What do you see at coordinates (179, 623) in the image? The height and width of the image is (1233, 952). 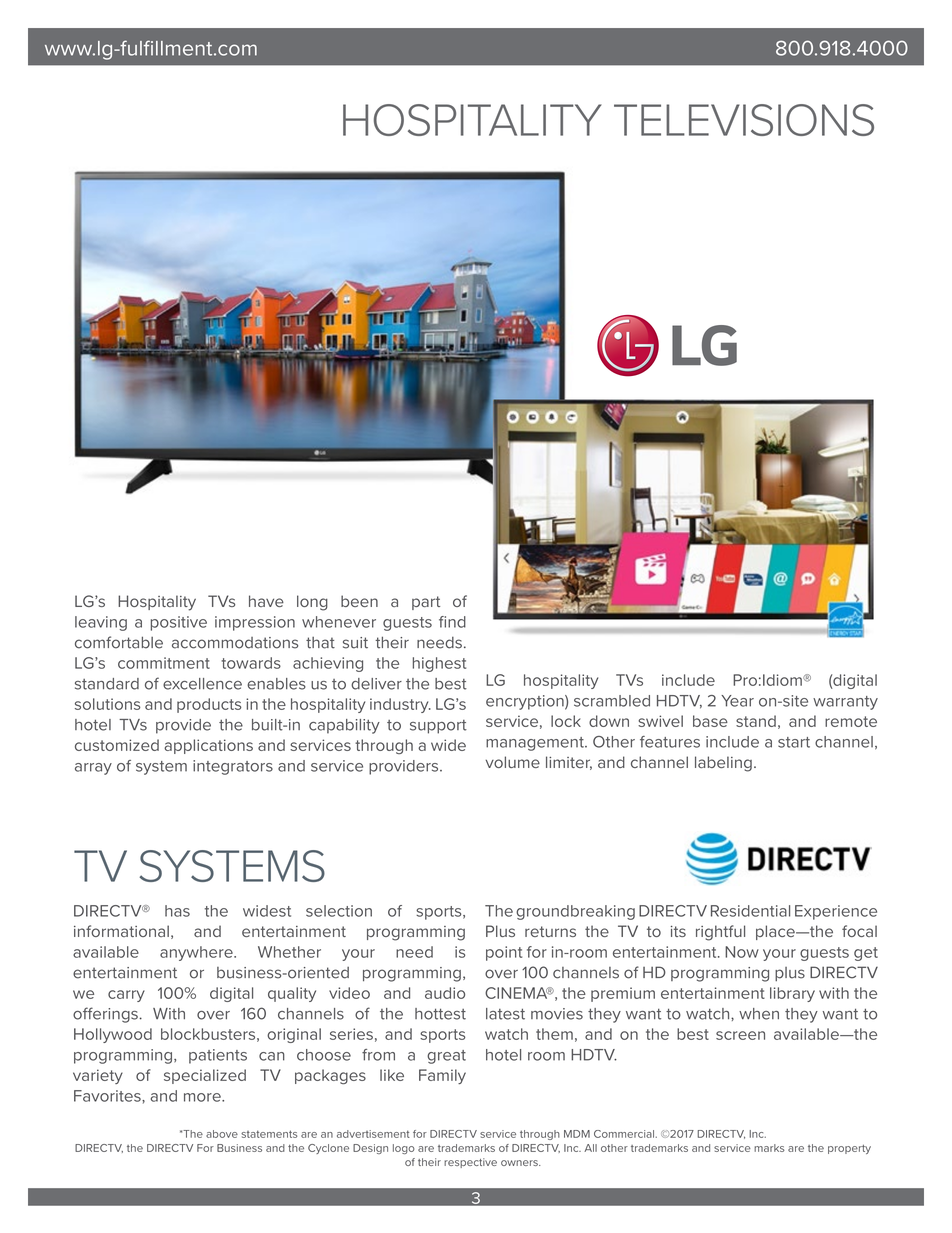 I see `positive` at bounding box center [179, 623].
